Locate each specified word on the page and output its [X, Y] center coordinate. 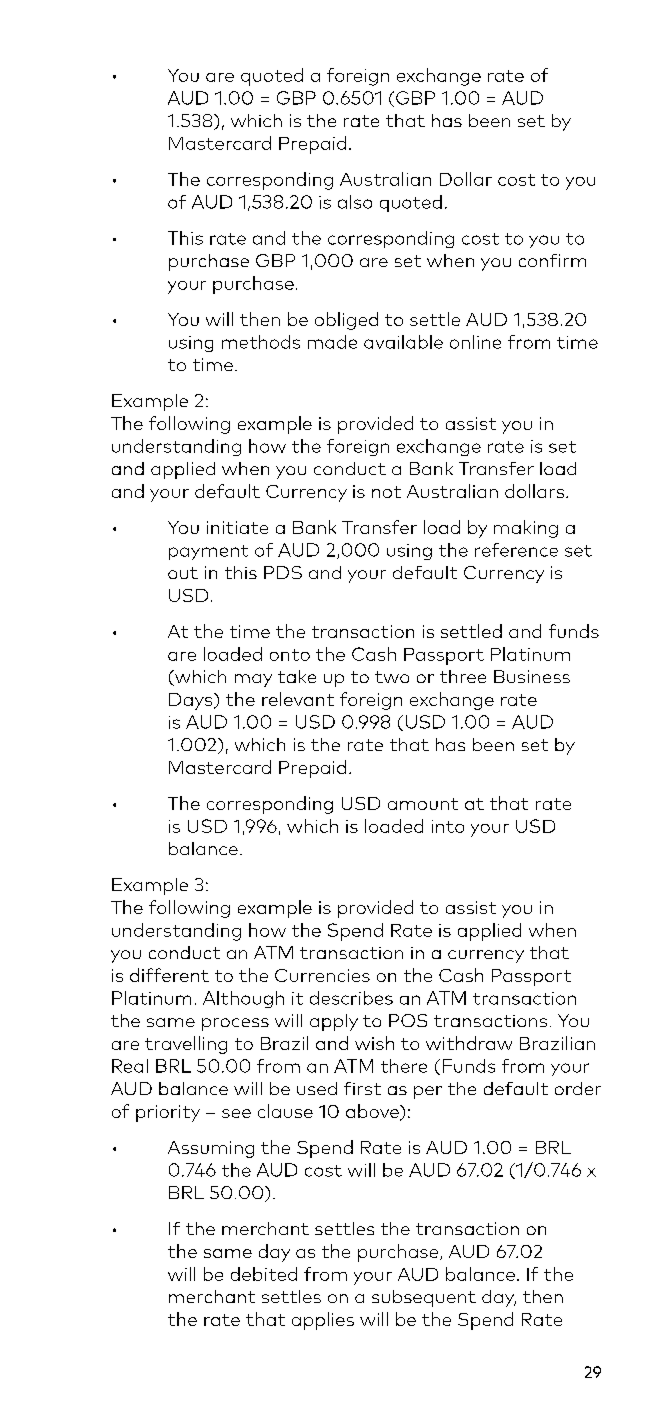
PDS [283, 572]
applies [323, 1321]
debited [264, 1274]
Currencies [322, 975]
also [355, 202]
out [183, 573]
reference [516, 550]
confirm [552, 260]
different [169, 975]
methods [261, 342]
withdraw [469, 1043]
